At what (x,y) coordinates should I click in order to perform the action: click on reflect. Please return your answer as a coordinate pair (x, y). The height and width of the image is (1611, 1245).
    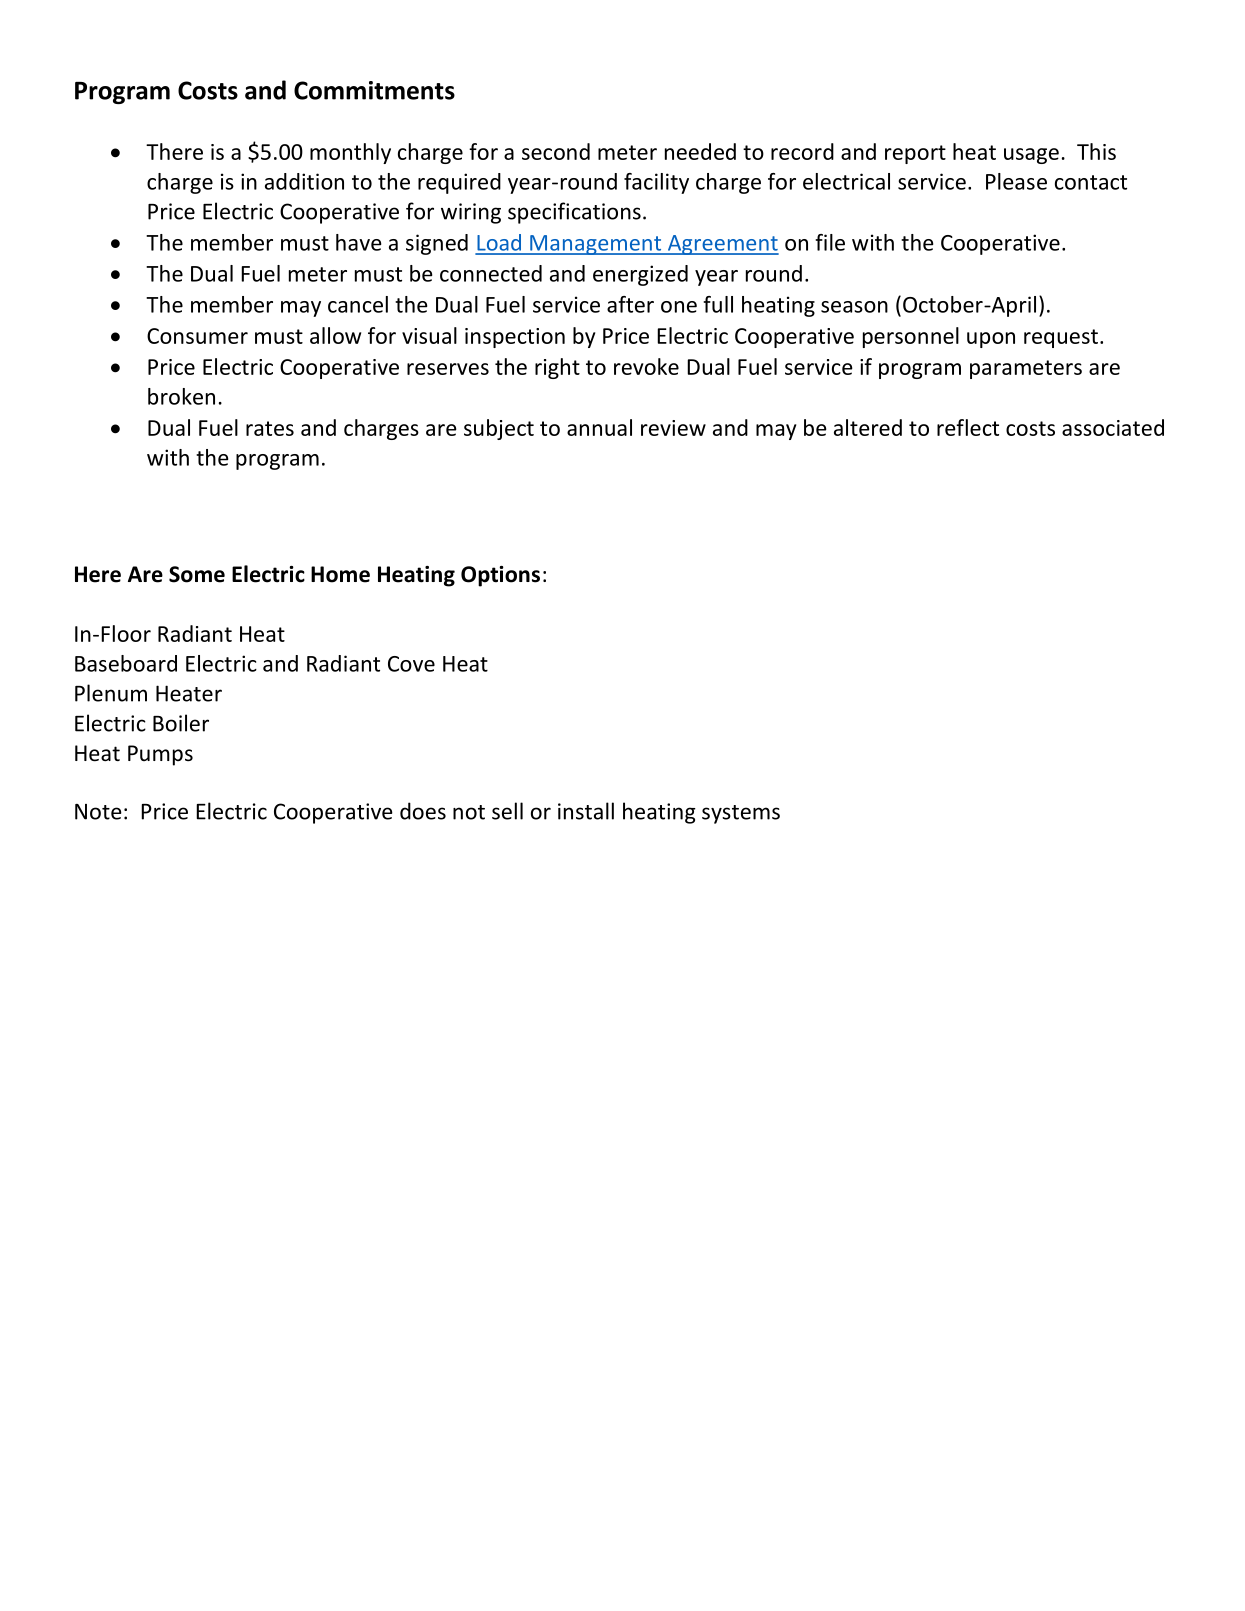
    Looking at the image, I should click on (968, 427).
